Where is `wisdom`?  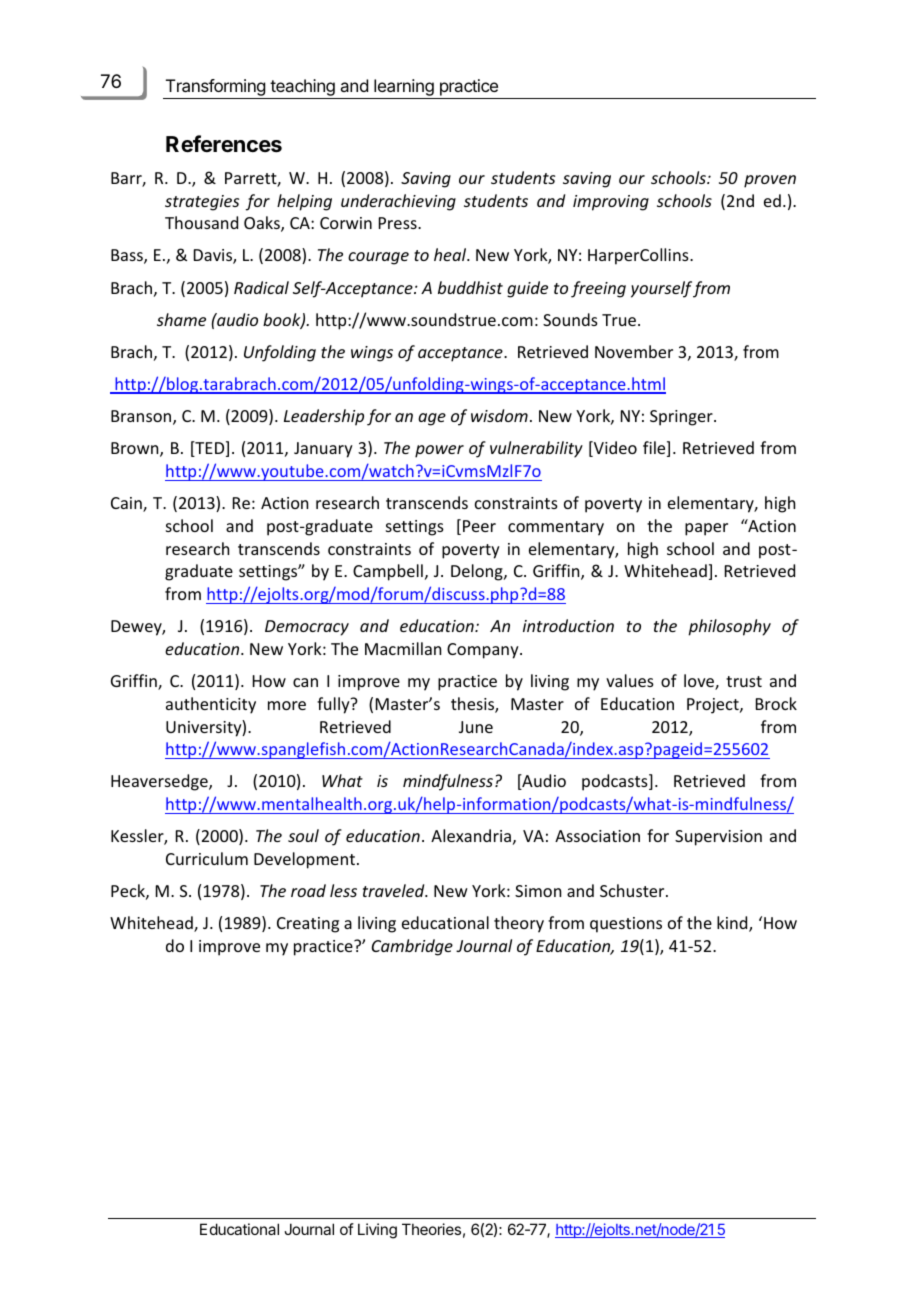
wisdom is located at coordinates (499, 415).
